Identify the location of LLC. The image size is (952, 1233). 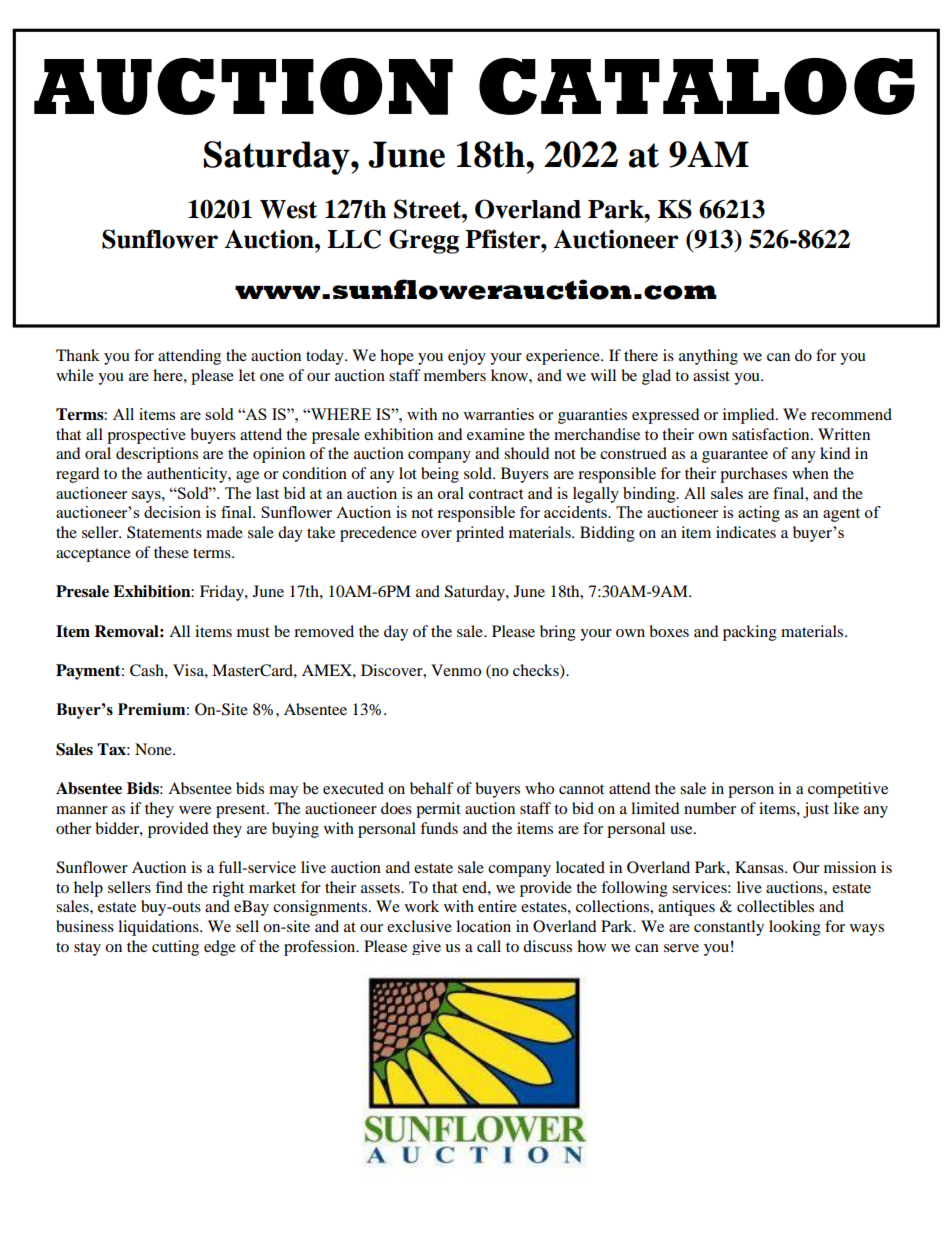
(354, 239).
